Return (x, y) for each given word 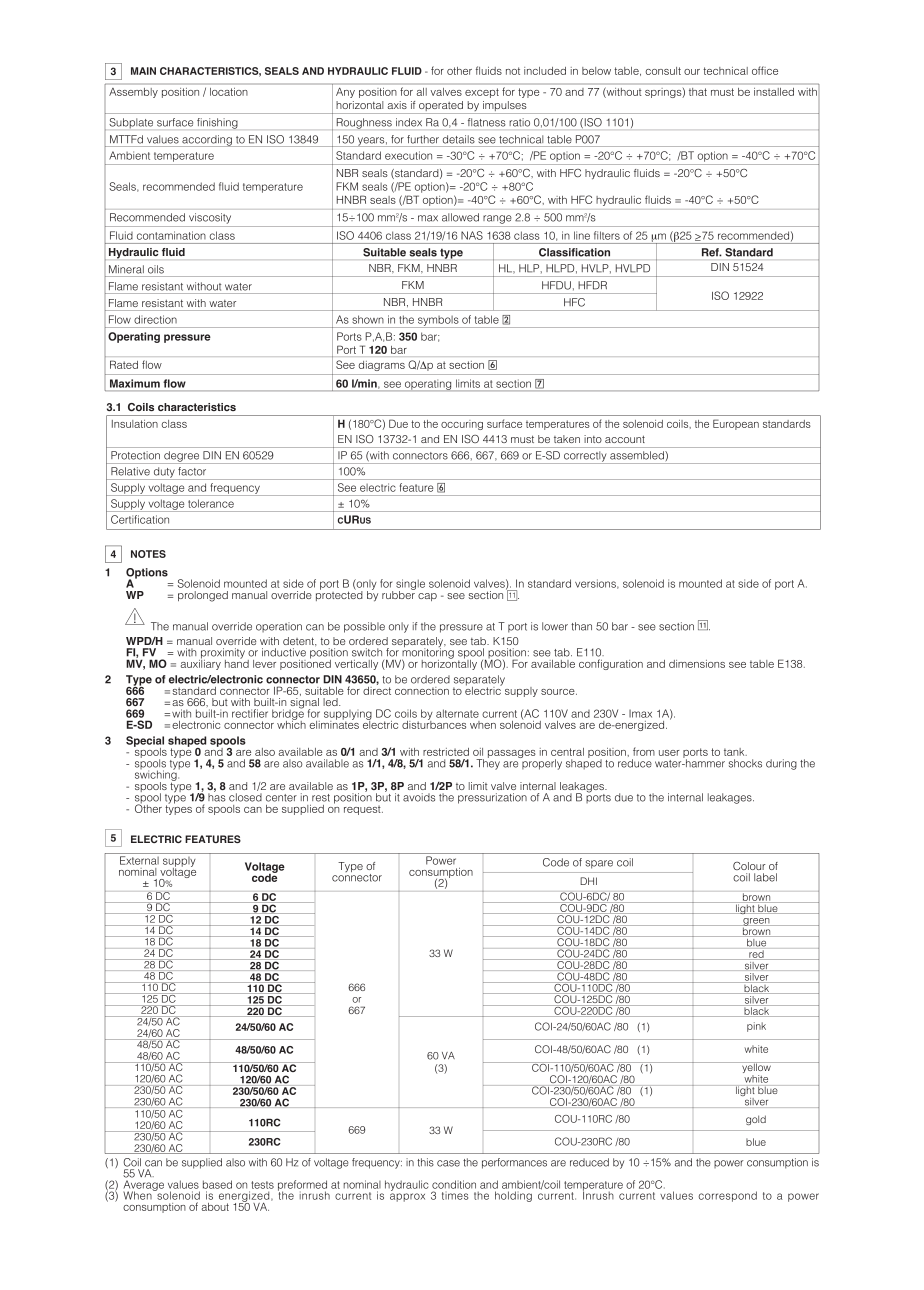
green (756, 923)
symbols (438, 322)
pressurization (492, 798)
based (217, 1184)
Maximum (135, 383)
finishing (217, 123)
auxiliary (201, 663)
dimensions (697, 664)
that (698, 92)
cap (427, 597)
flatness (486, 122)
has (217, 796)
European (736, 424)
